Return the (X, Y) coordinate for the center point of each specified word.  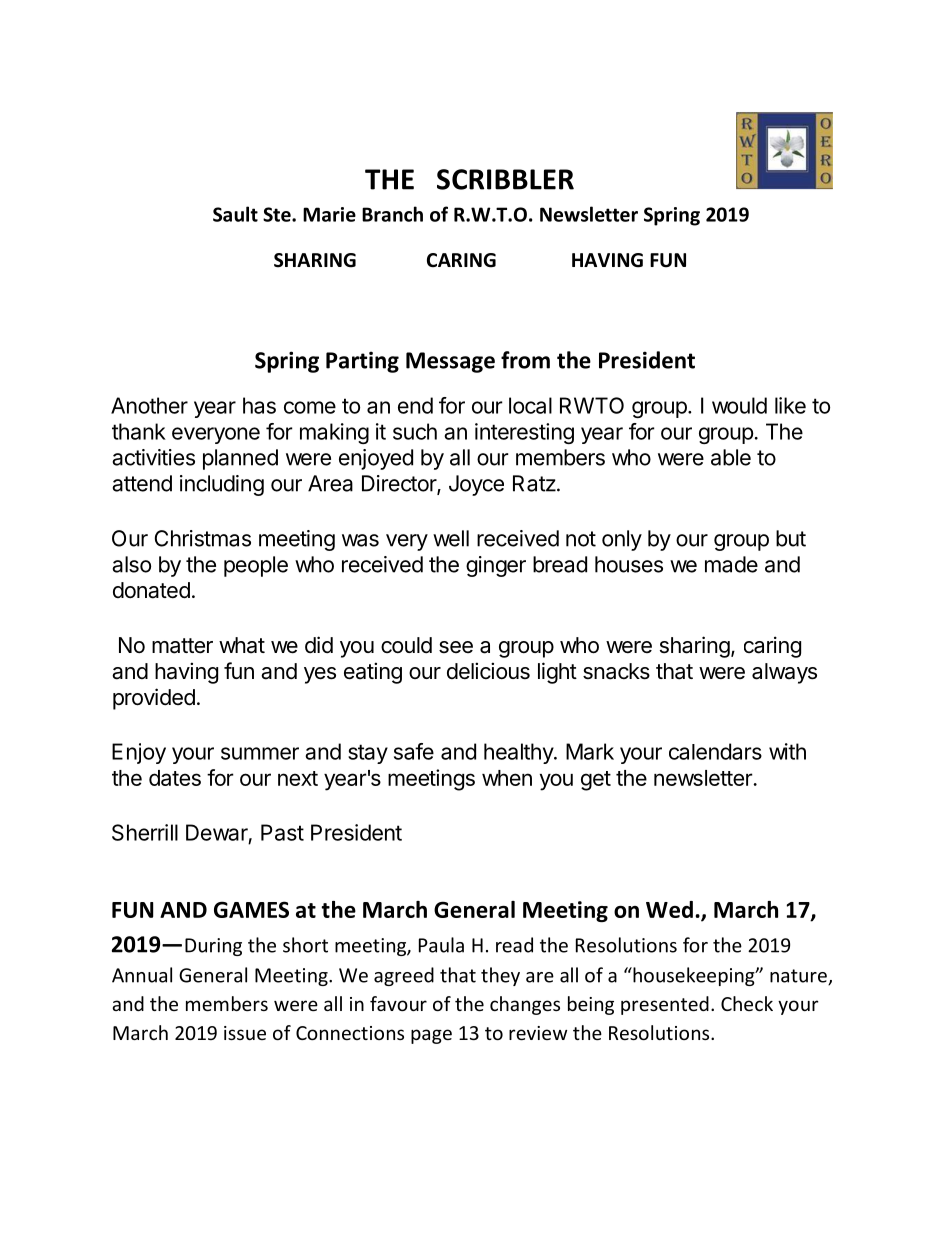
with (787, 751)
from (525, 360)
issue (245, 1033)
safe (414, 751)
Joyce (476, 485)
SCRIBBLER (505, 179)
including (222, 485)
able (731, 457)
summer (260, 753)
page (431, 1036)
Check (747, 1003)
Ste (278, 214)
